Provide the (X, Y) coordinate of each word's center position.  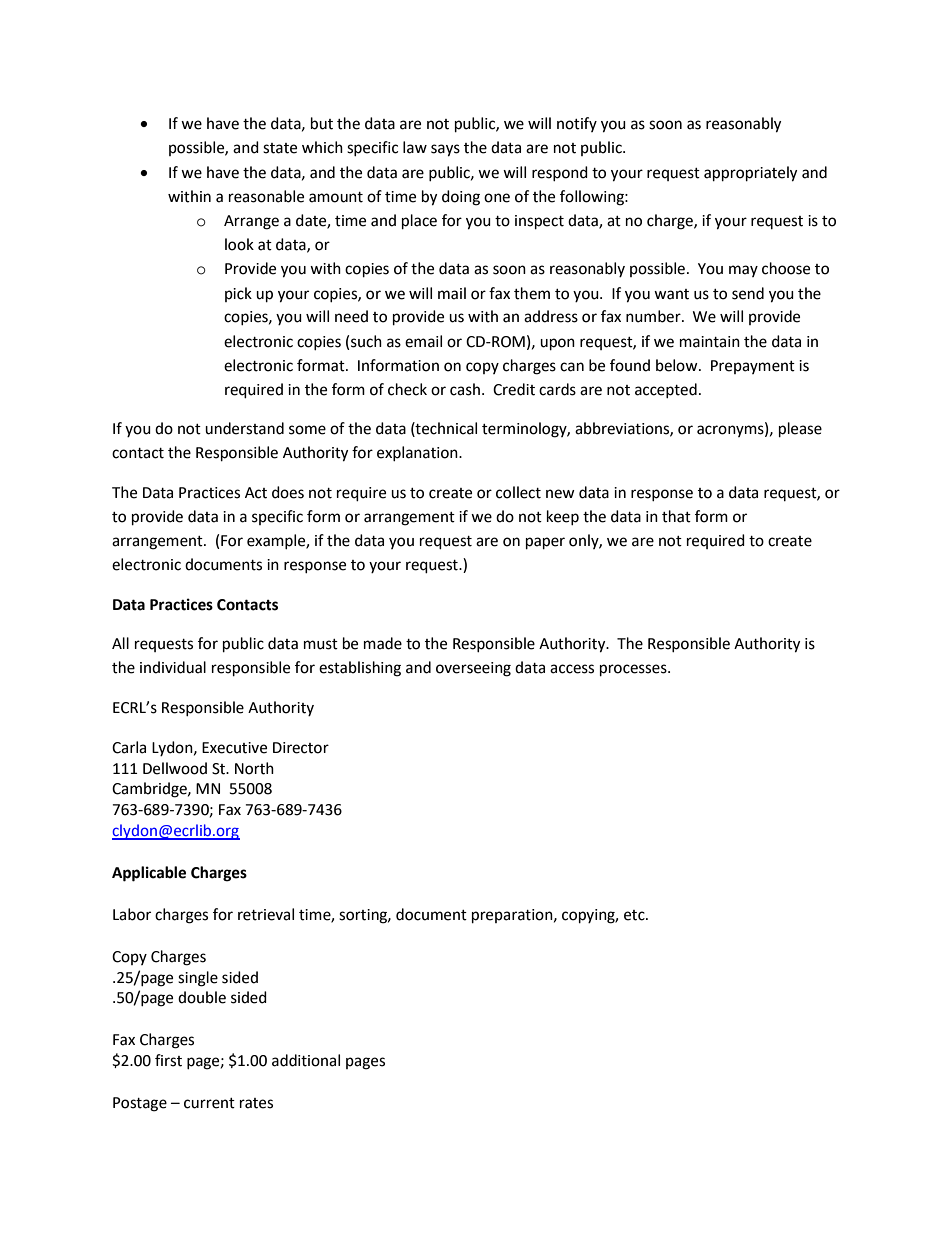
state (280, 148)
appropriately (750, 174)
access (572, 669)
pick (238, 294)
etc (635, 915)
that (676, 516)
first (168, 1060)
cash (465, 389)
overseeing (473, 669)
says (445, 150)
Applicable (149, 874)
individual (173, 667)
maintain (710, 342)
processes (634, 670)
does (288, 492)
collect (518, 492)
